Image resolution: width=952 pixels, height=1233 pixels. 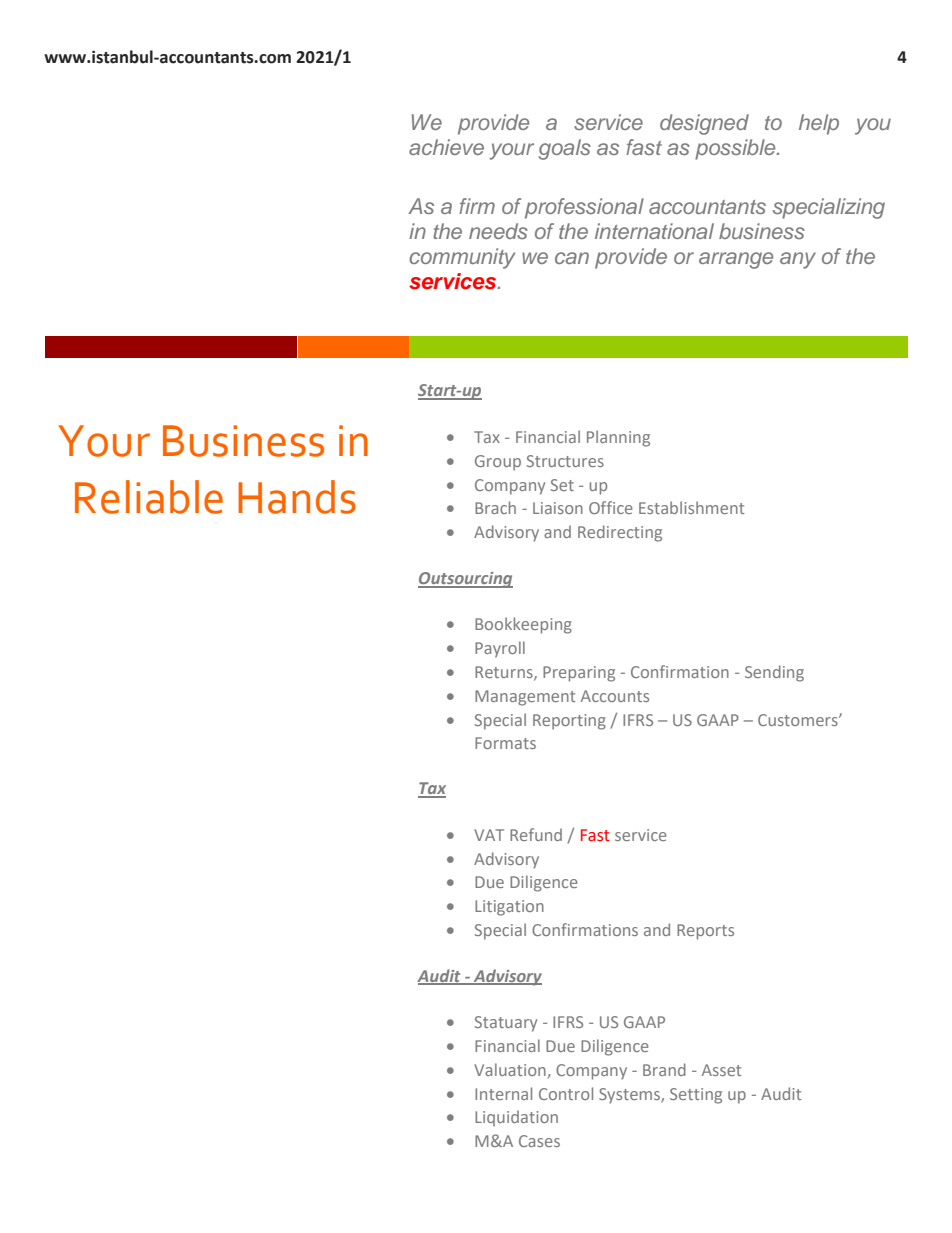 I want to click on Bookkeeping, so click(x=523, y=625).
